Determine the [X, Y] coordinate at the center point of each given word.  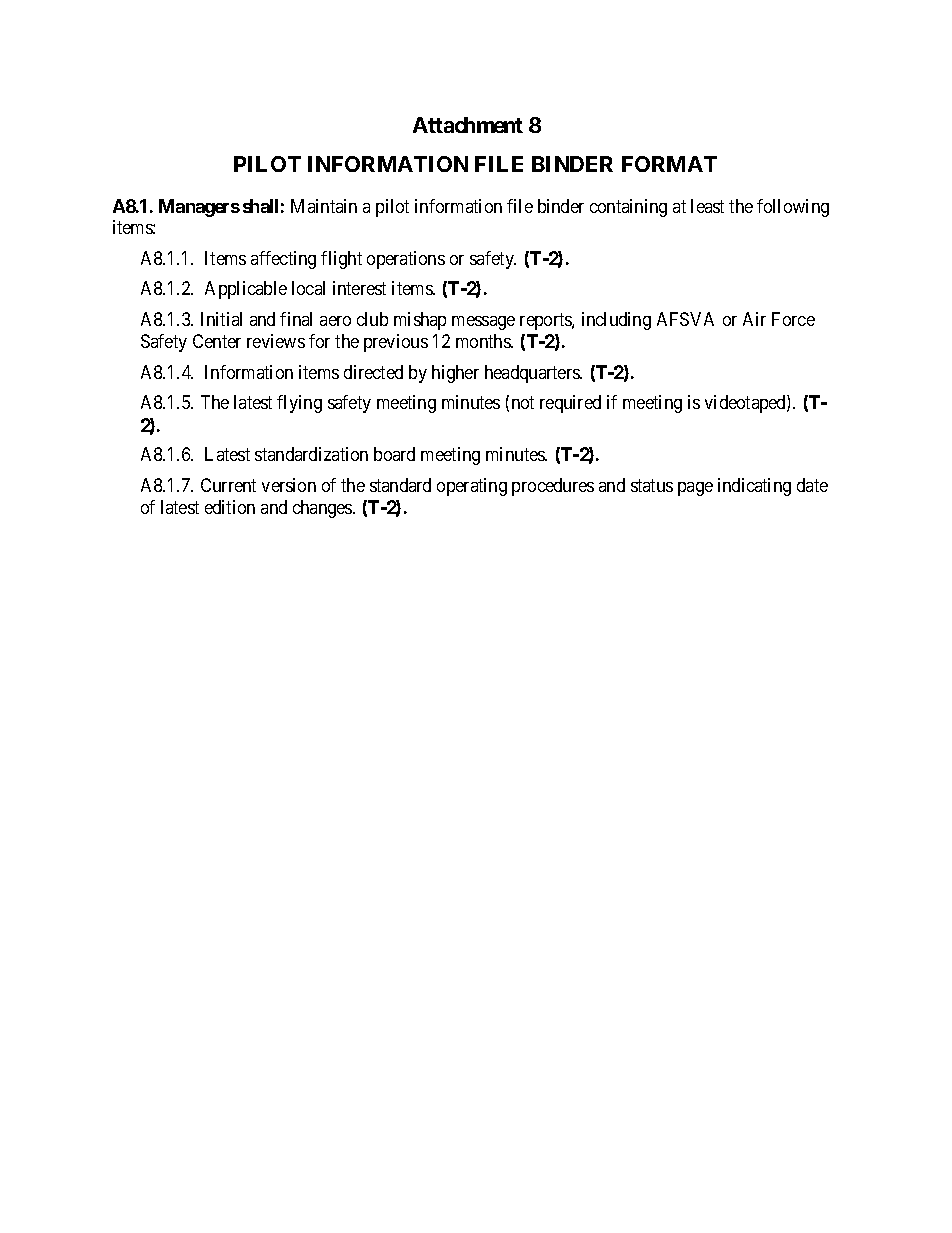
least [707, 206]
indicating [754, 487]
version [289, 485]
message [483, 323]
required [570, 404]
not [523, 403]
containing [628, 208]
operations [406, 260]
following [793, 208]
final [296, 319]
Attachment [468, 125]
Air [754, 319]
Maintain [324, 206]
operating [472, 487]
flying [299, 404]
